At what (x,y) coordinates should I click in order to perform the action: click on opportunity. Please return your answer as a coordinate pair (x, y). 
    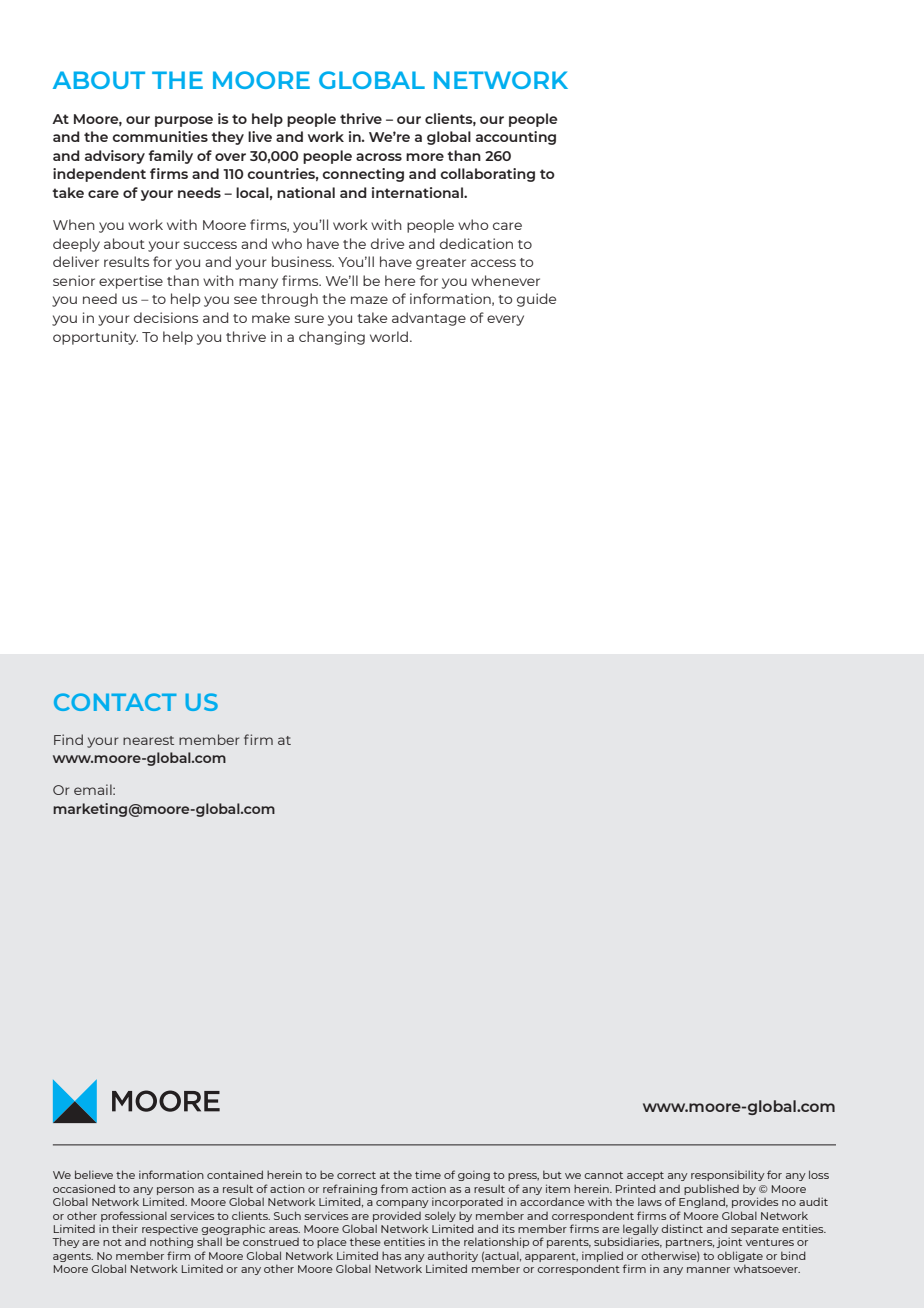
    Looking at the image, I should click on (95, 338).
